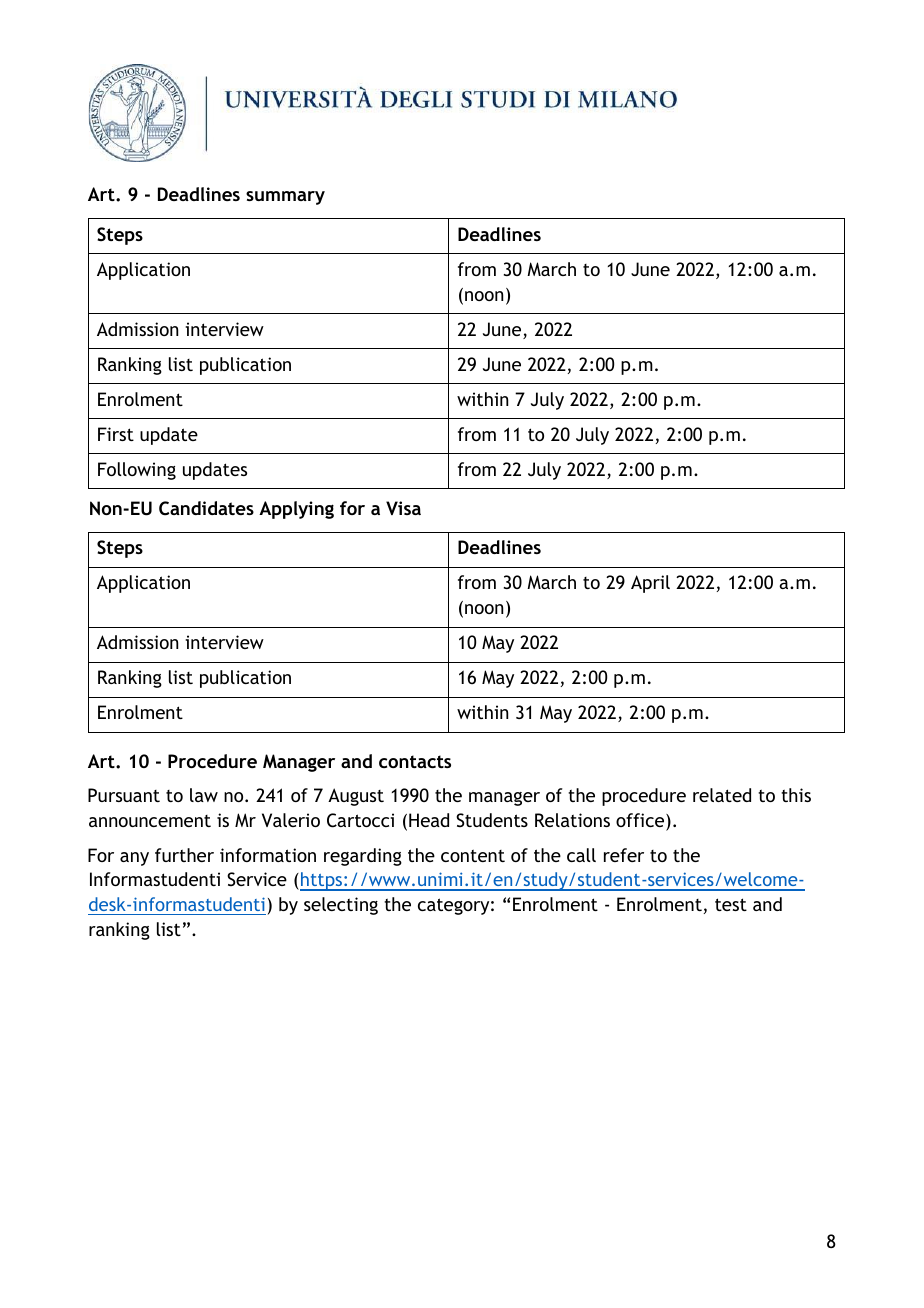 The image size is (924, 1308). I want to click on contacts, so click(415, 761).
